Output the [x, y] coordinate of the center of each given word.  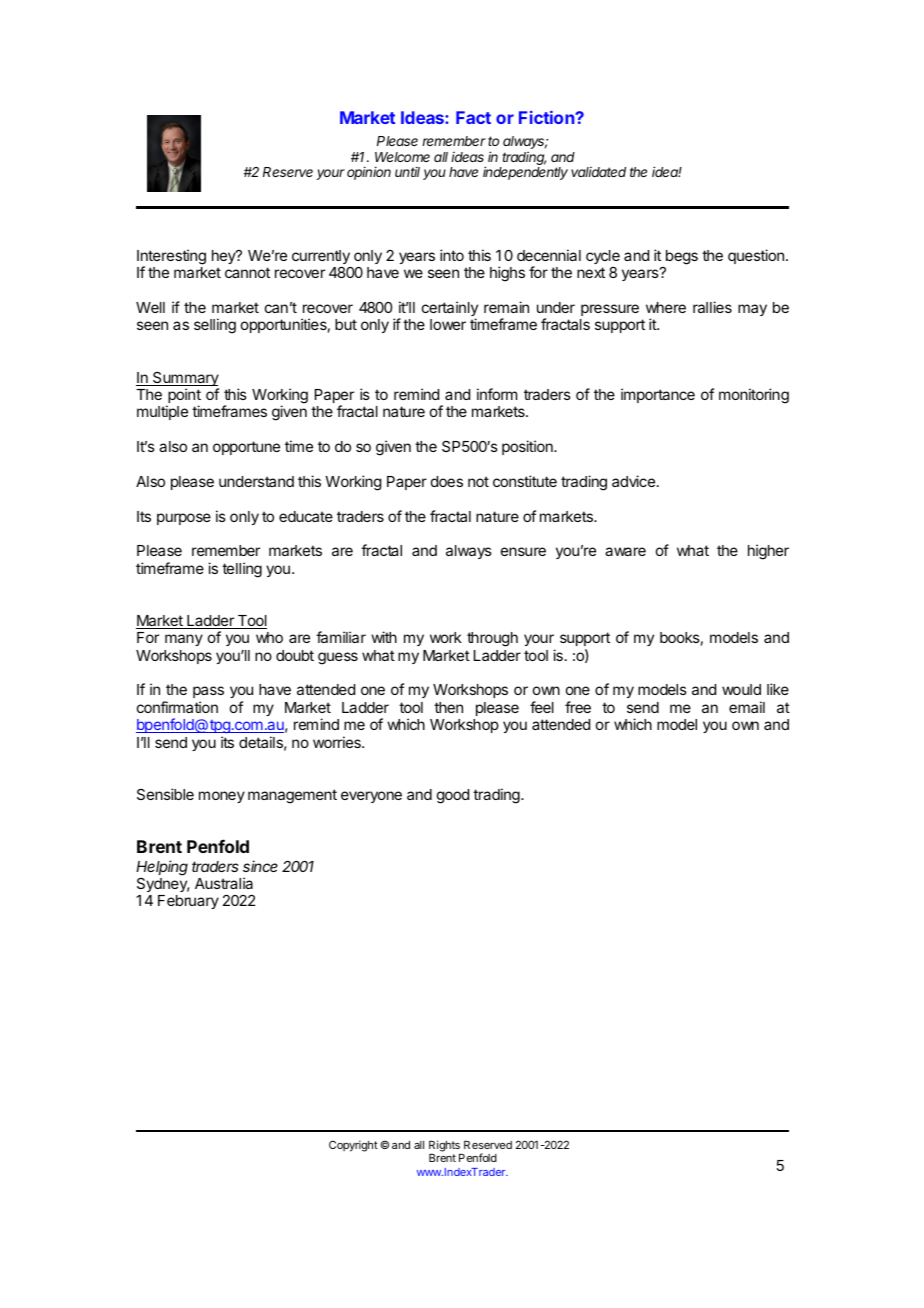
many [184, 640]
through [492, 639]
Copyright [353, 1146]
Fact [473, 117]
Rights [445, 1147]
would [741, 689]
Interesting [171, 258]
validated [598, 172]
